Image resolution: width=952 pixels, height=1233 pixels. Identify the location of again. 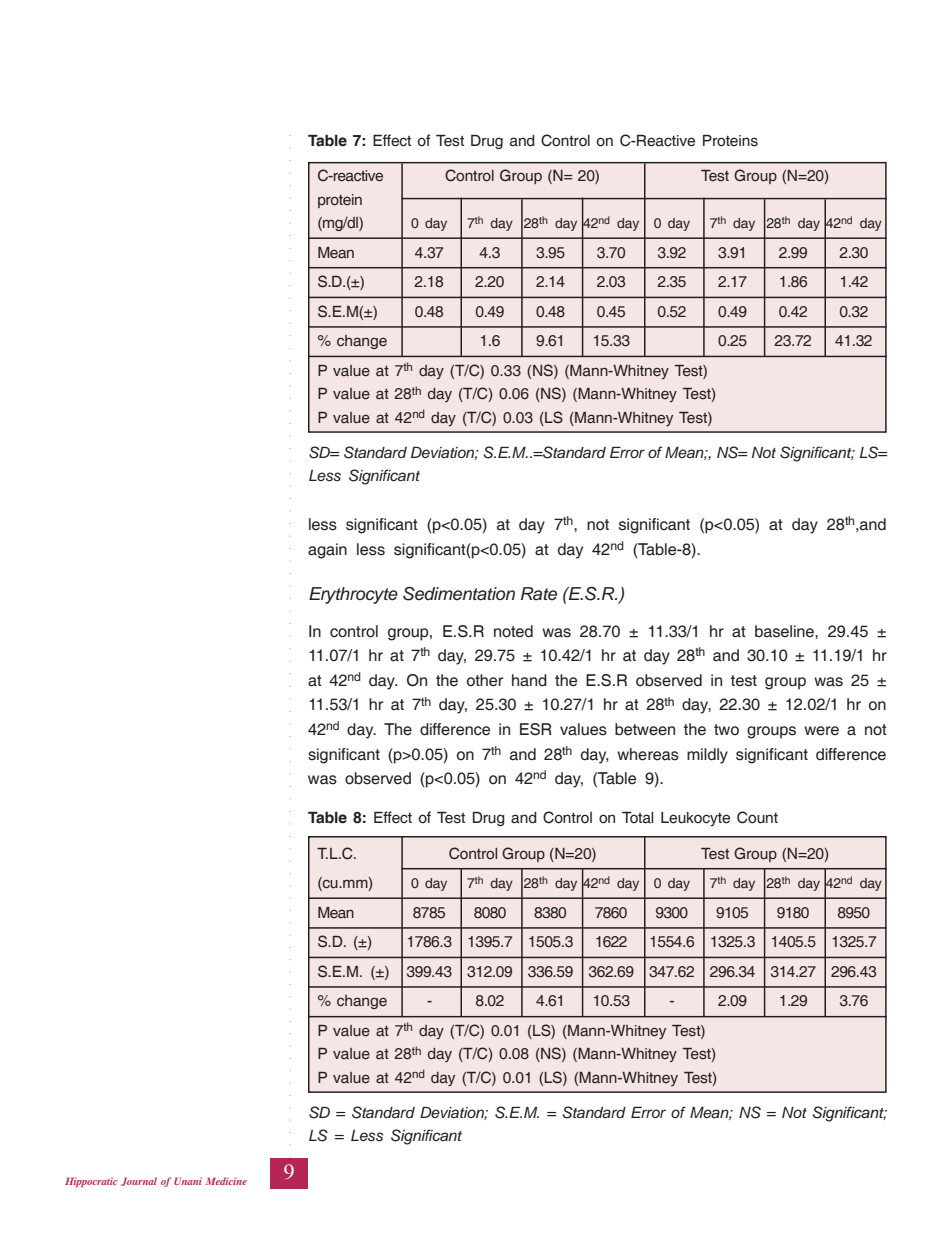
(327, 551).
